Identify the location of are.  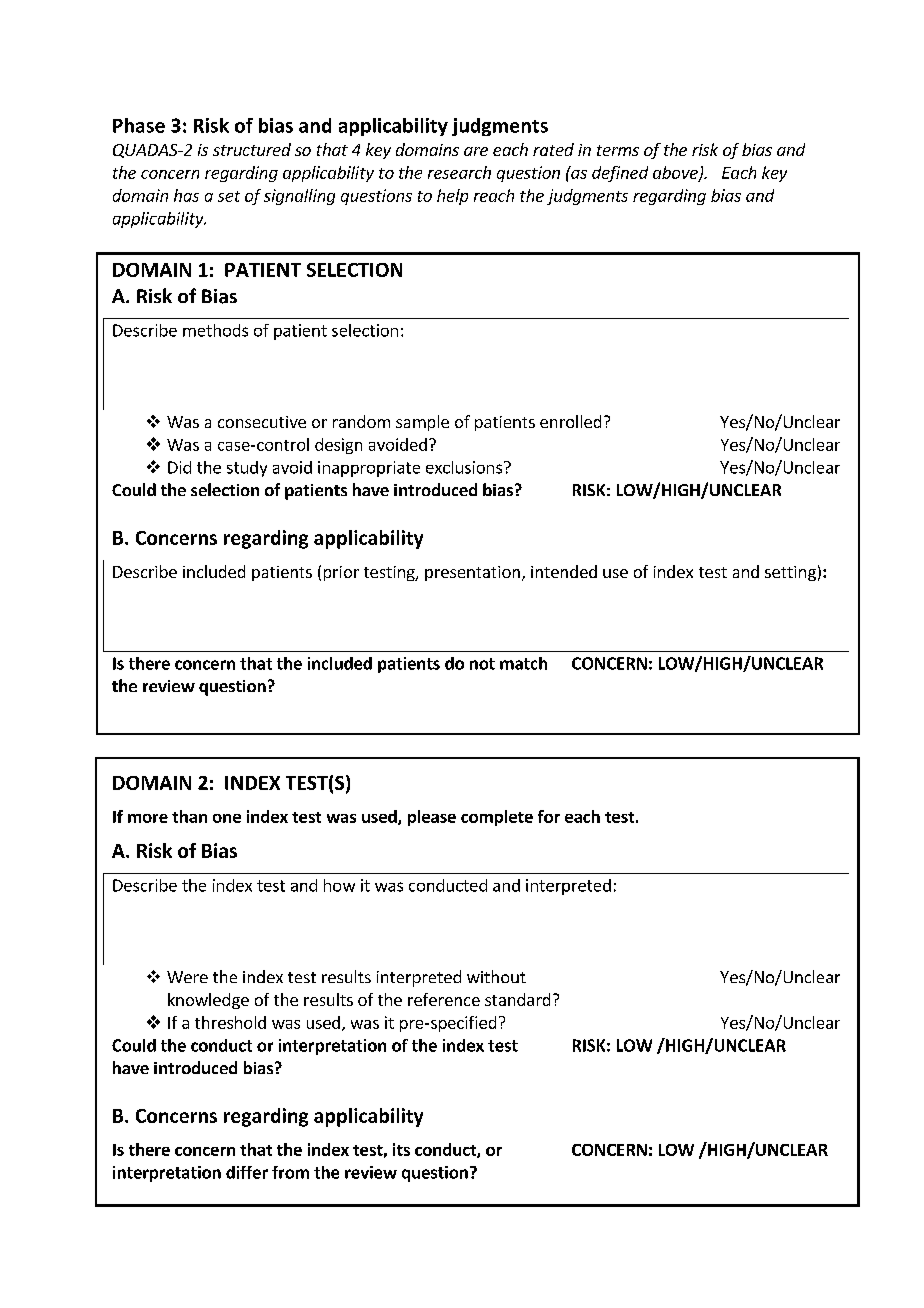
(476, 151).
